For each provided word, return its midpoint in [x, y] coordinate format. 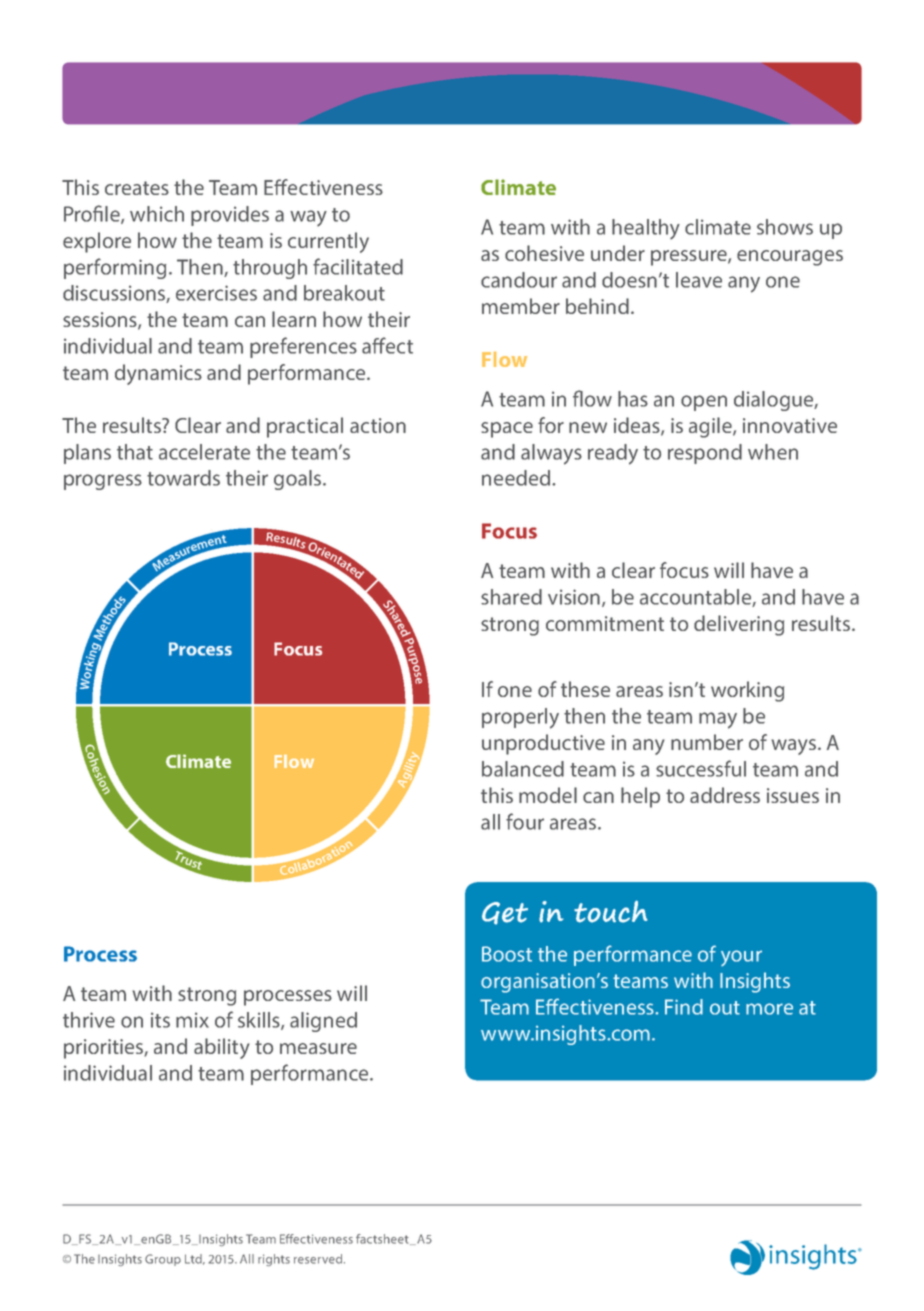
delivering [739, 625]
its [160, 1020]
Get [505, 913]
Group [163, 1260]
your [741, 958]
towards [183, 478]
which [157, 214]
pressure [690, 258]
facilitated [358, 266]
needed [517, 478]
